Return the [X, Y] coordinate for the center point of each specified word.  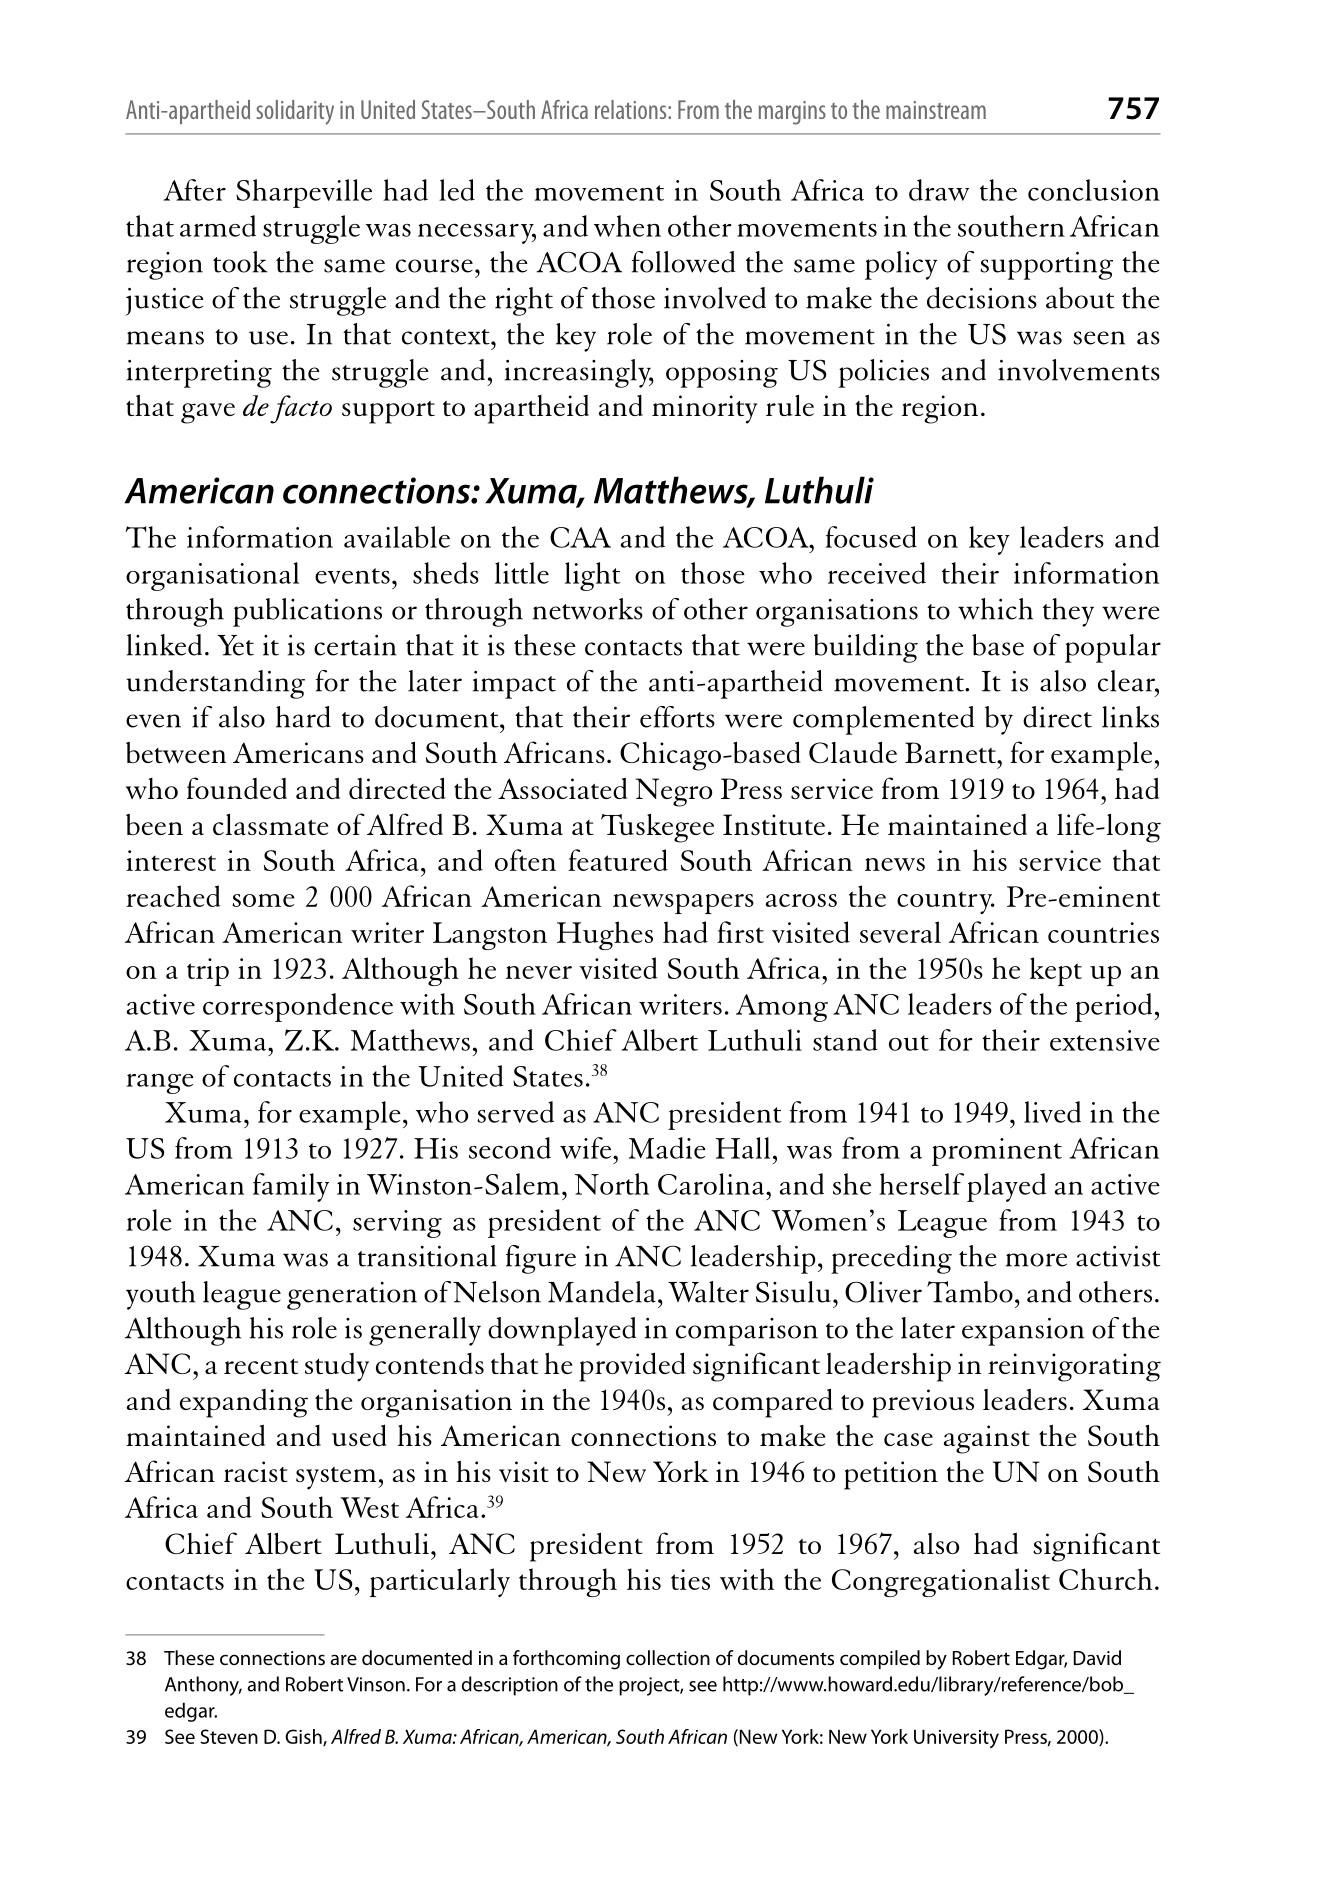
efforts [677, 717]
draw [939, 190]
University [956, 1738]
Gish [304, 1737]
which [995, 609]
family [291, 1187]
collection [668, 1658]
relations [632, 109]
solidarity [295, 112]
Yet [235, 645]
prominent [997, 1152]
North [612, 1184]
